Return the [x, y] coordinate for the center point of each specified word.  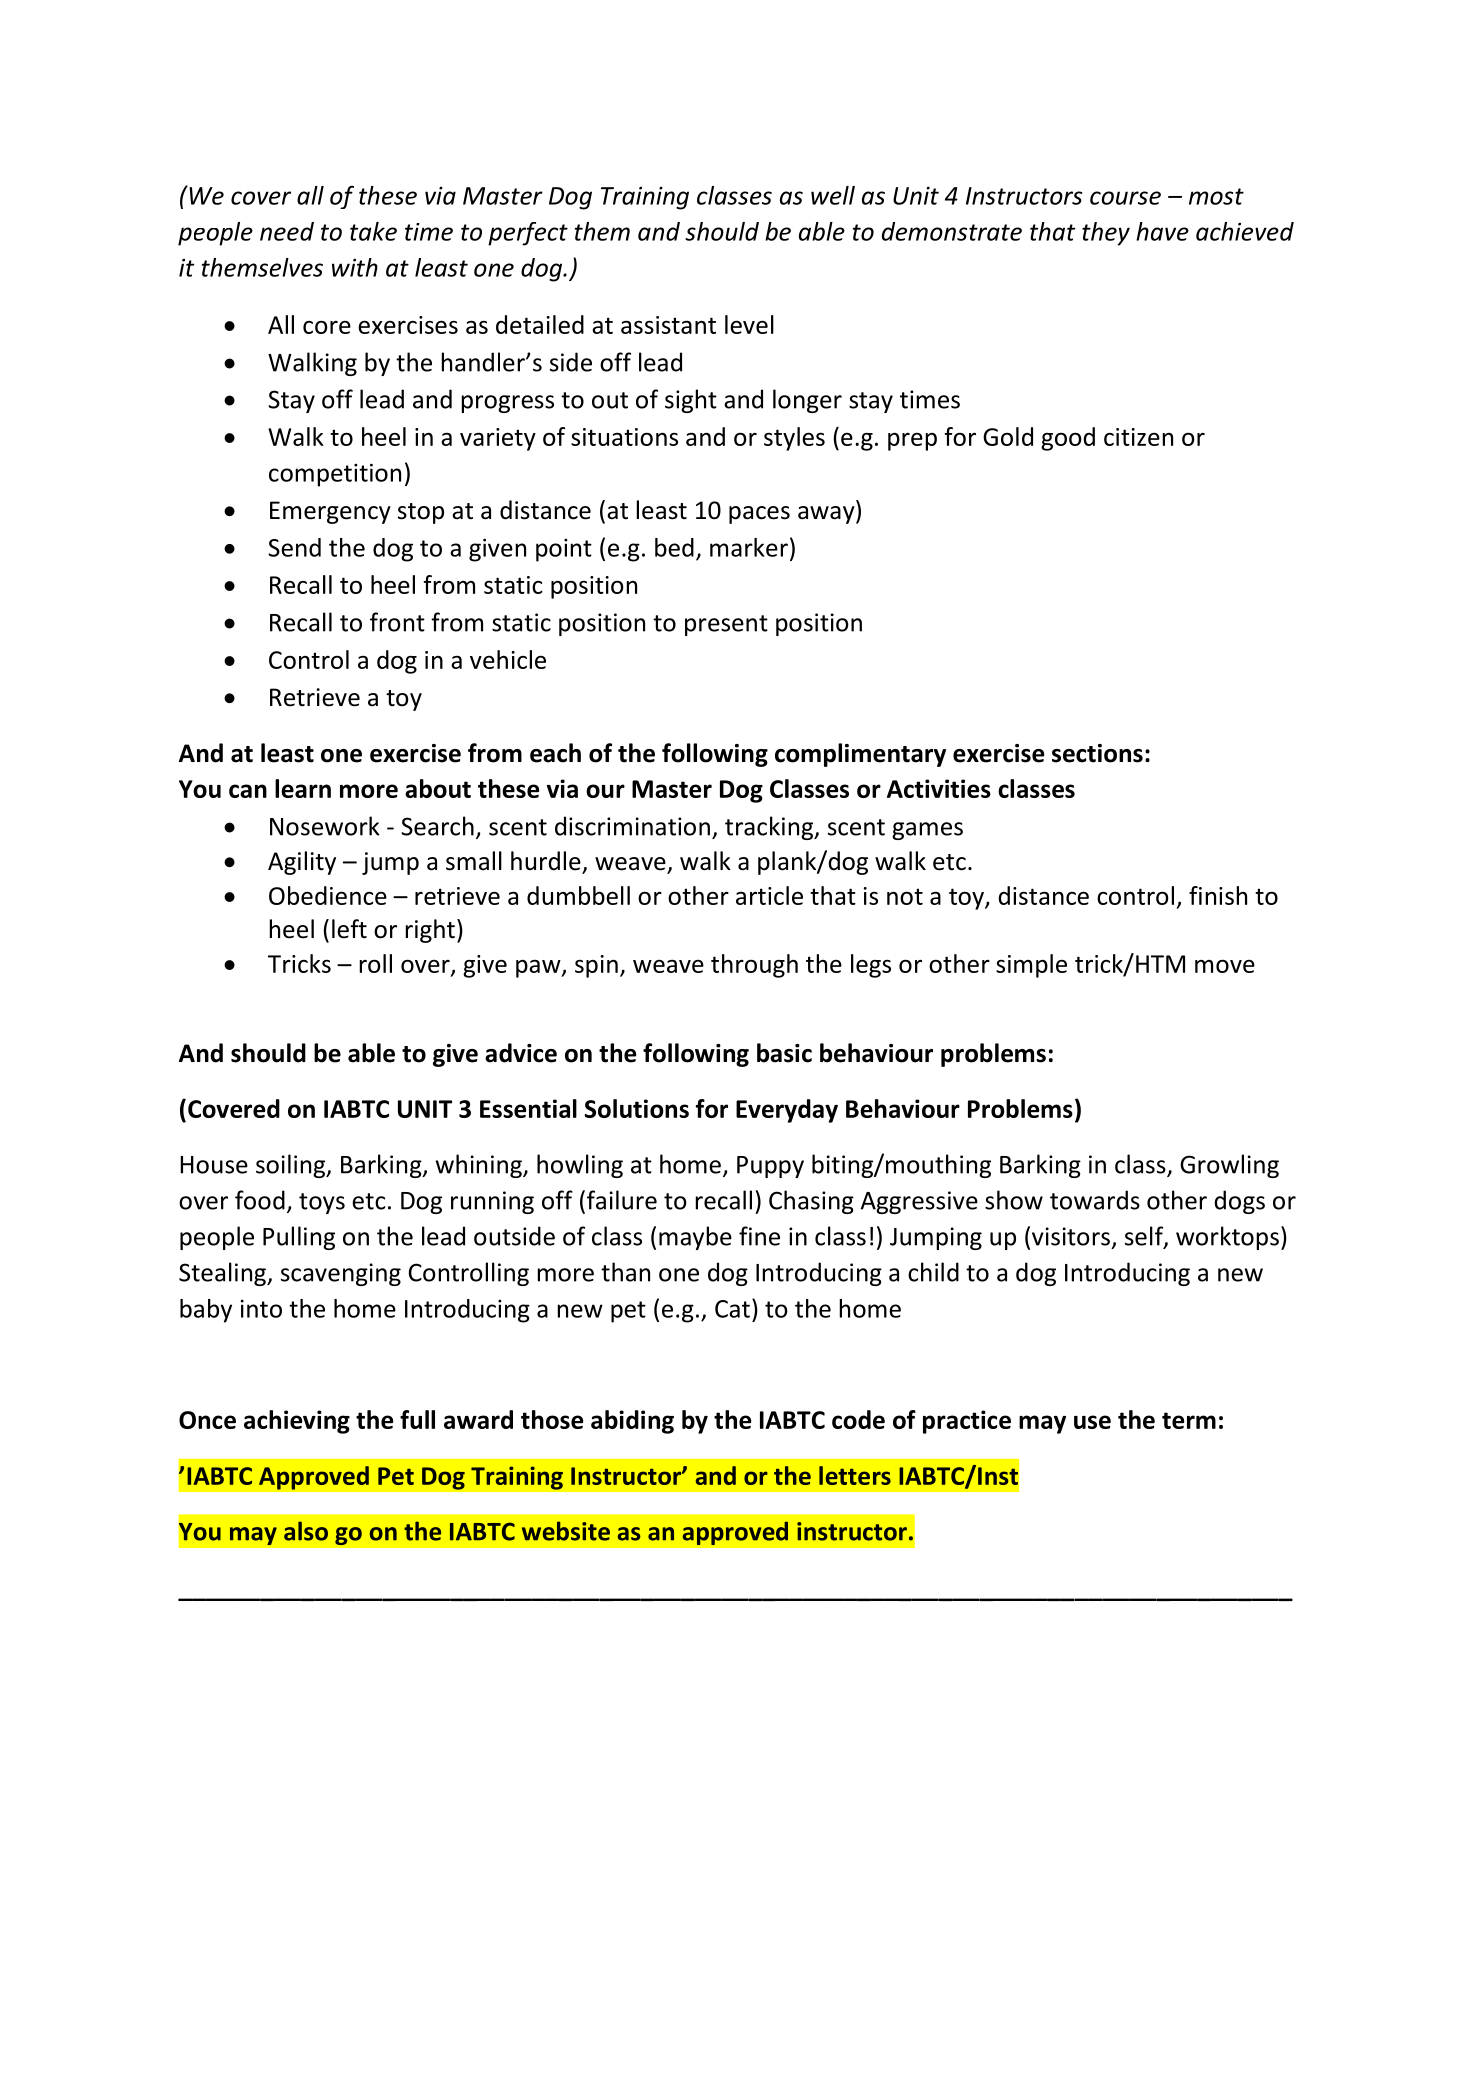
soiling [292, 1166]
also [306, 1531]
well [833, 195]
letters [855, 1475]
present [726, 625]
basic [784, 1053]
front [397, 622]
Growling [1229, 1166]
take [373, 231]
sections [1097, 753]
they [1106, 234]
